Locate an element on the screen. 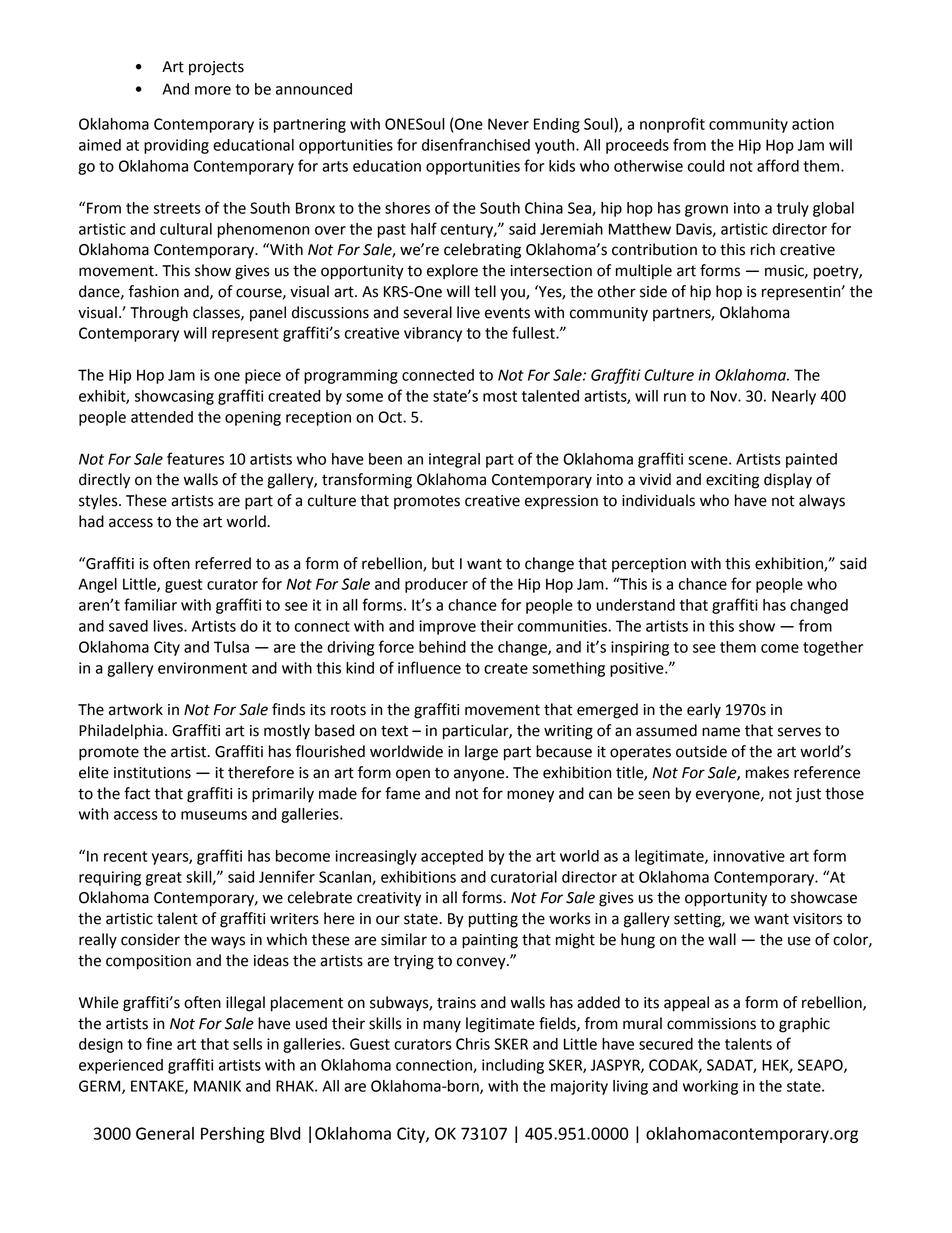 Image resolution: width=952 pixels, height=1233 pixels. painted is located at coordinates (811, 460).
